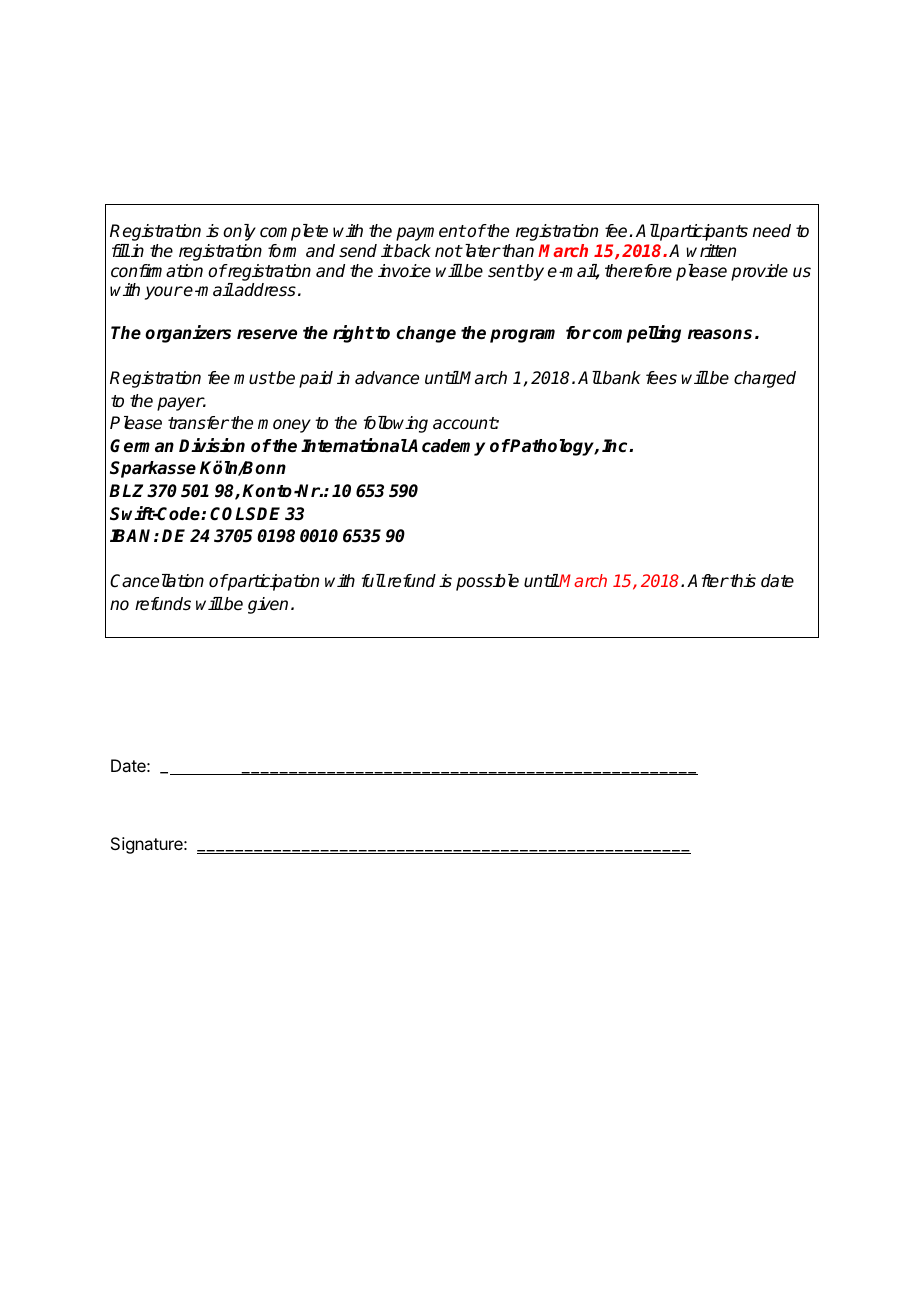 The image size is (924, 1308). What do you see at coordinates (616, 446) in the screenshot?
I see `Inc` at bounding box center [616, 446].
